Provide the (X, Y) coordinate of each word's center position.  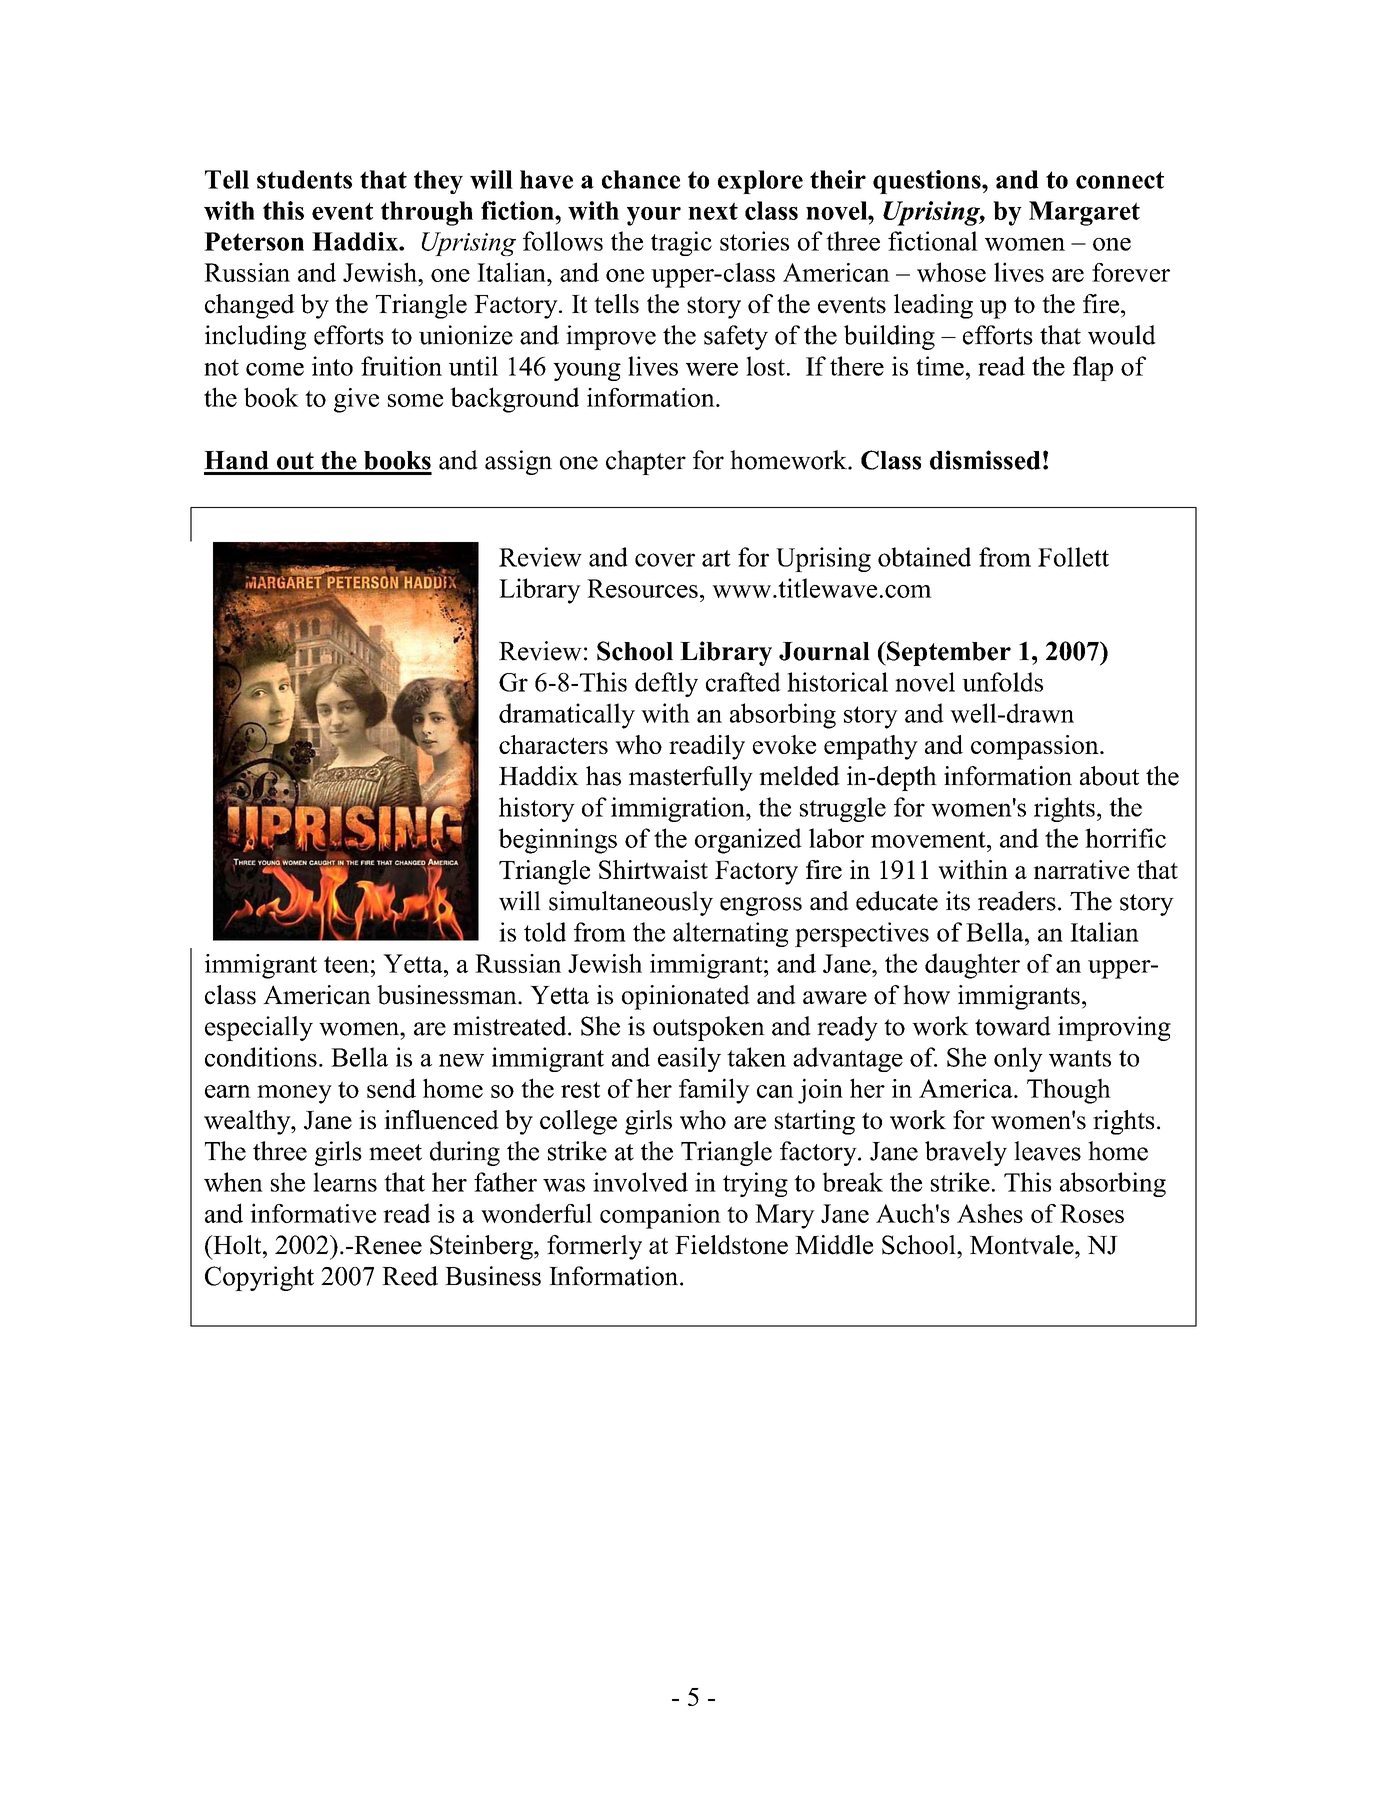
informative (313, 1213)
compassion (1036, 747)
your (654, 216)
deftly (666, 684)
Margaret (1084, 213)
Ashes (990, 1213)
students (304, 179)
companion (660, 1216)
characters (553, 744)
